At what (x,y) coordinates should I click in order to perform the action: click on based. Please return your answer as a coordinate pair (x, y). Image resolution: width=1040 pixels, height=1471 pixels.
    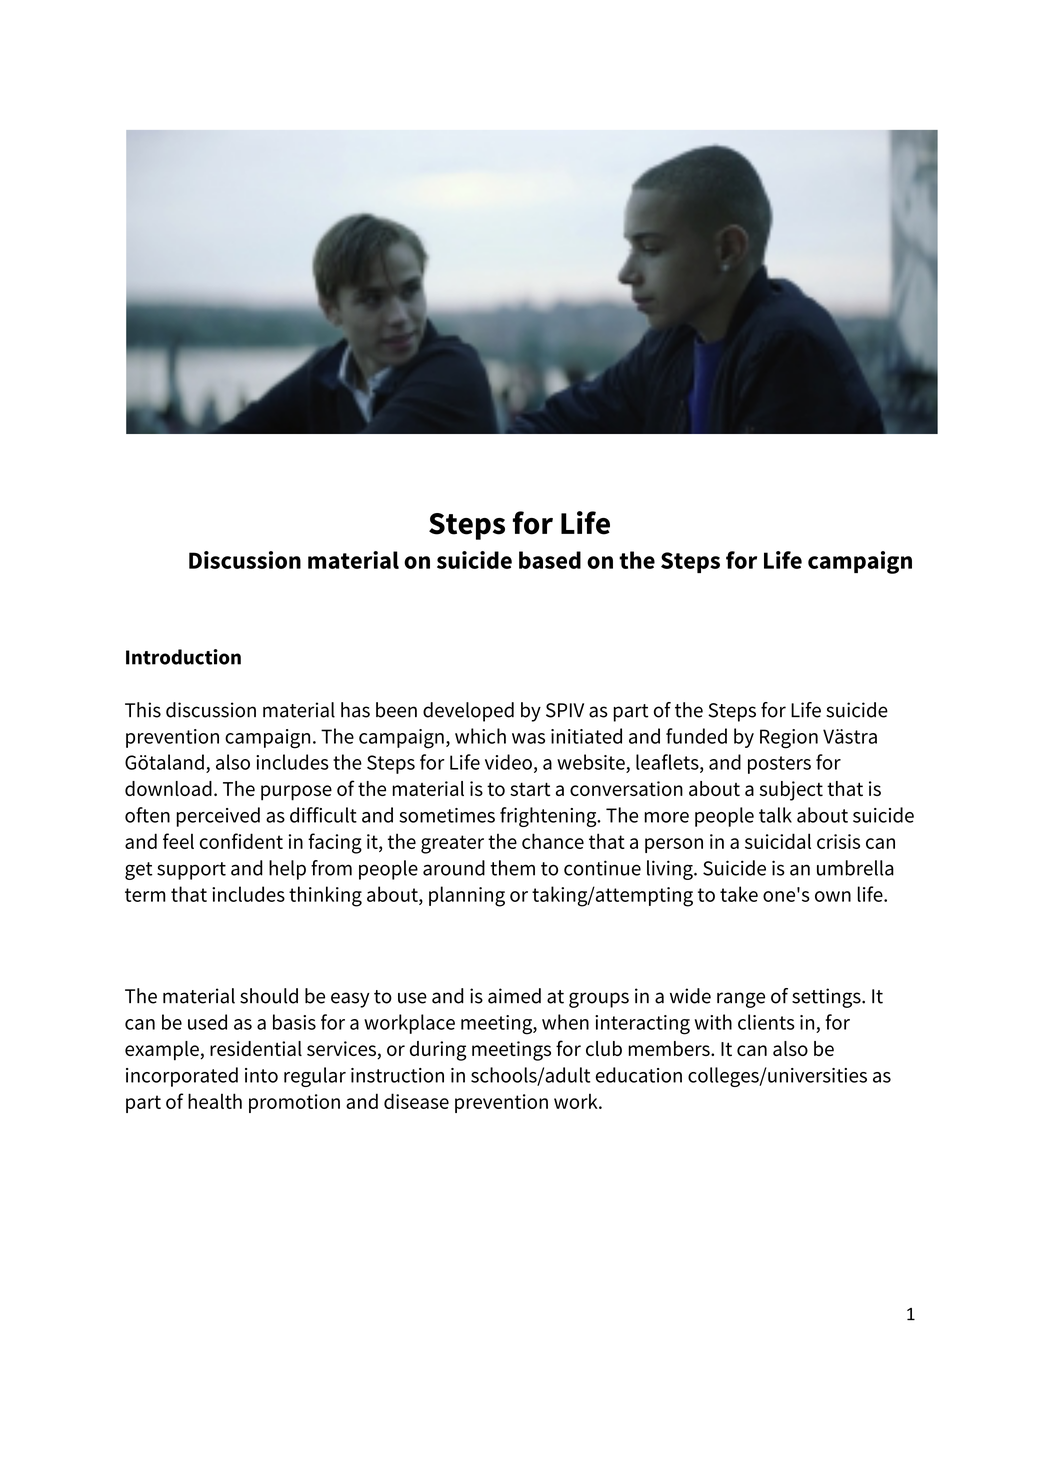
    Looking at the image, I should click on (550, 560).
